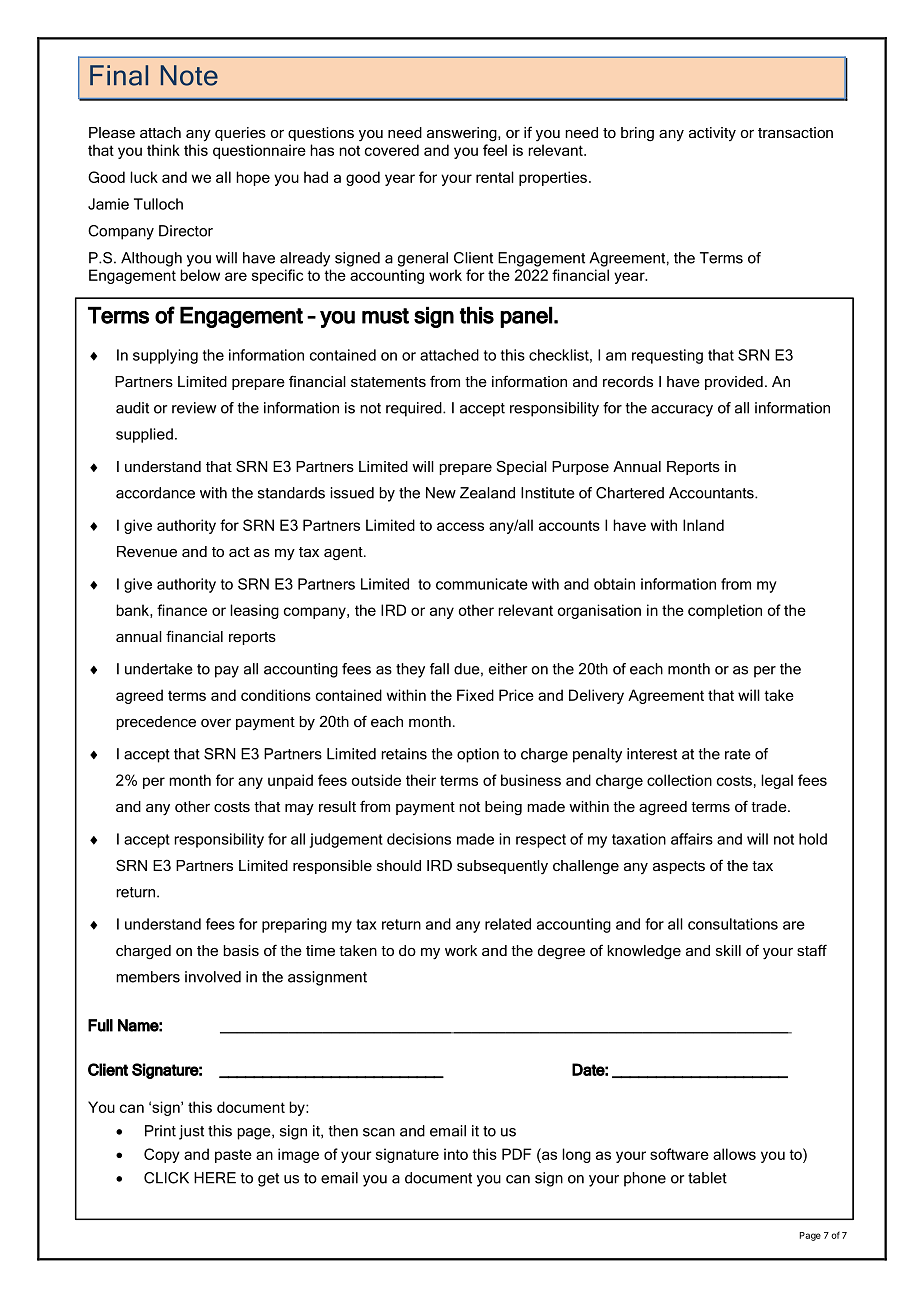 The image size is (924, 1307). I want to click on into, so click(456, 1154).
